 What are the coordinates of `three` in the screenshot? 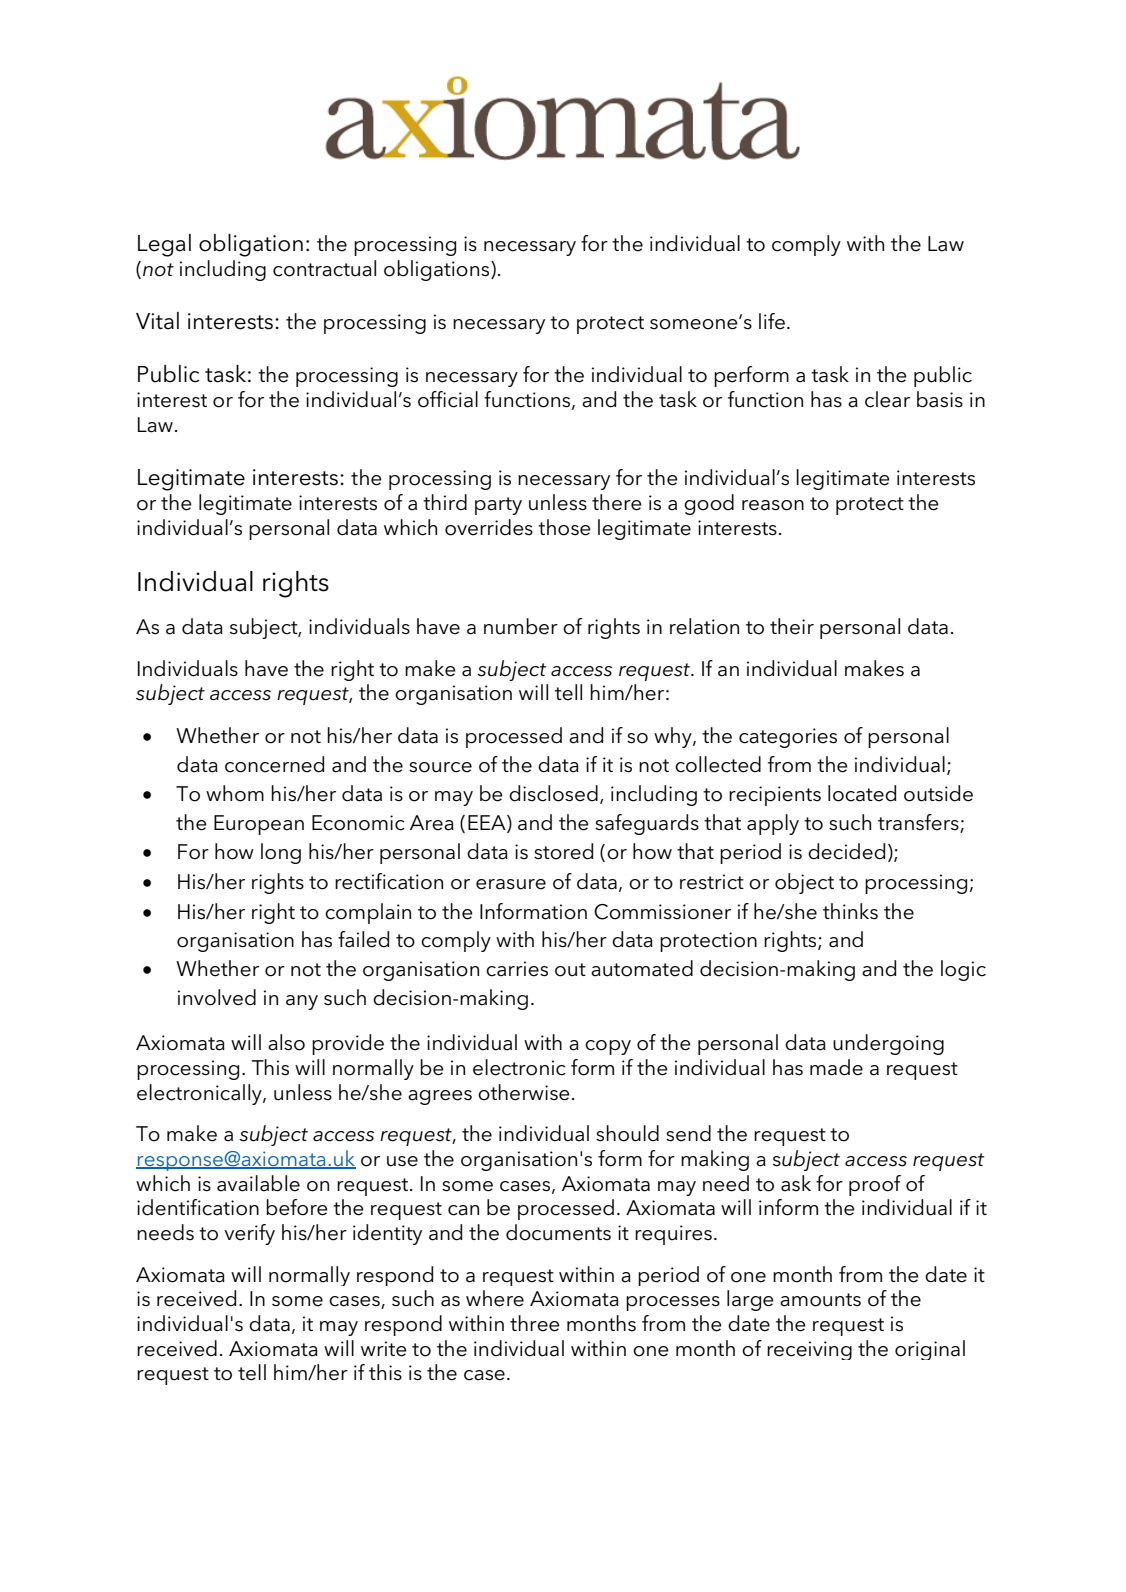 It's located at (535, 1323).
